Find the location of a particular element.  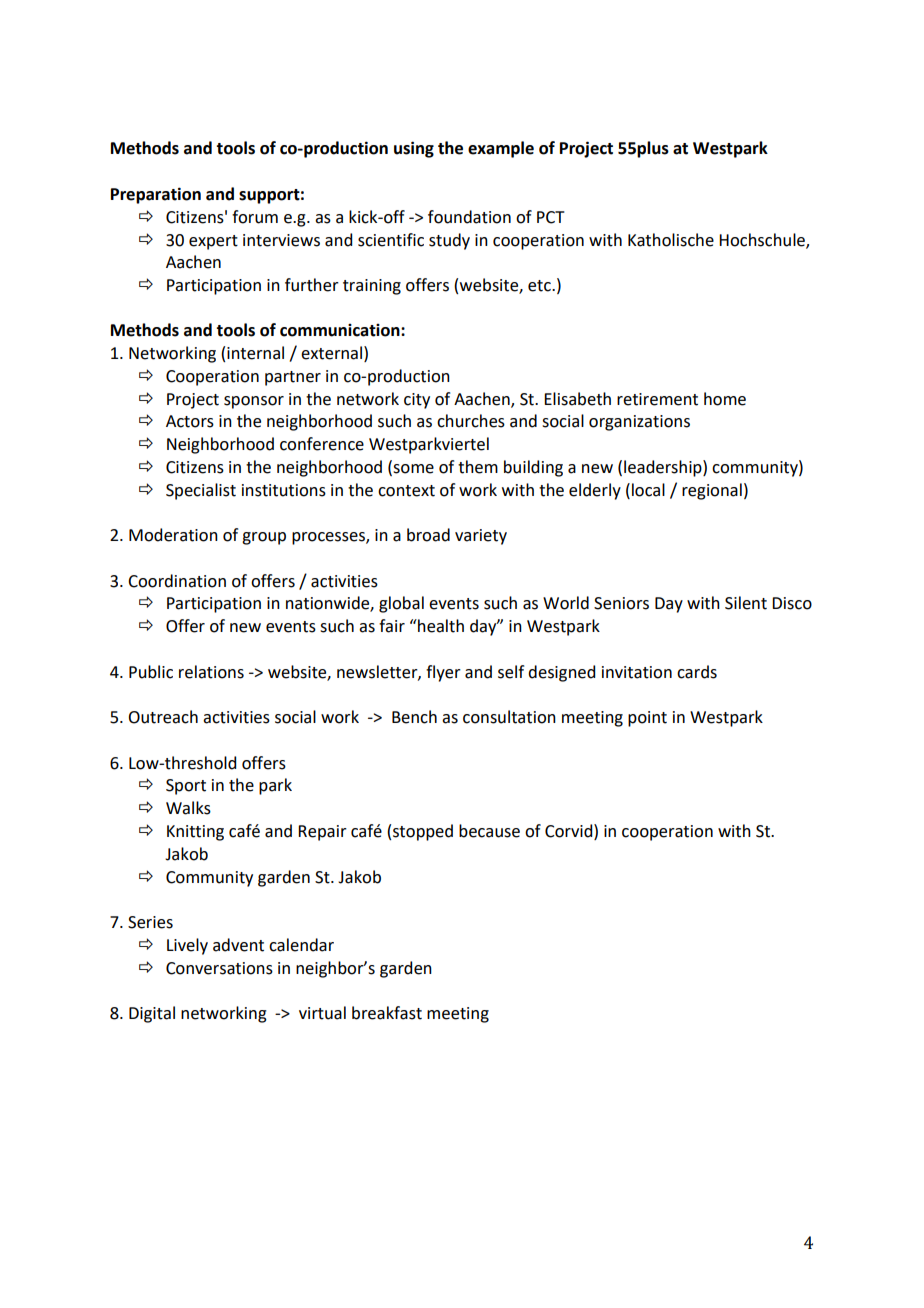

sponsor is located at coordinates (254, 402).
